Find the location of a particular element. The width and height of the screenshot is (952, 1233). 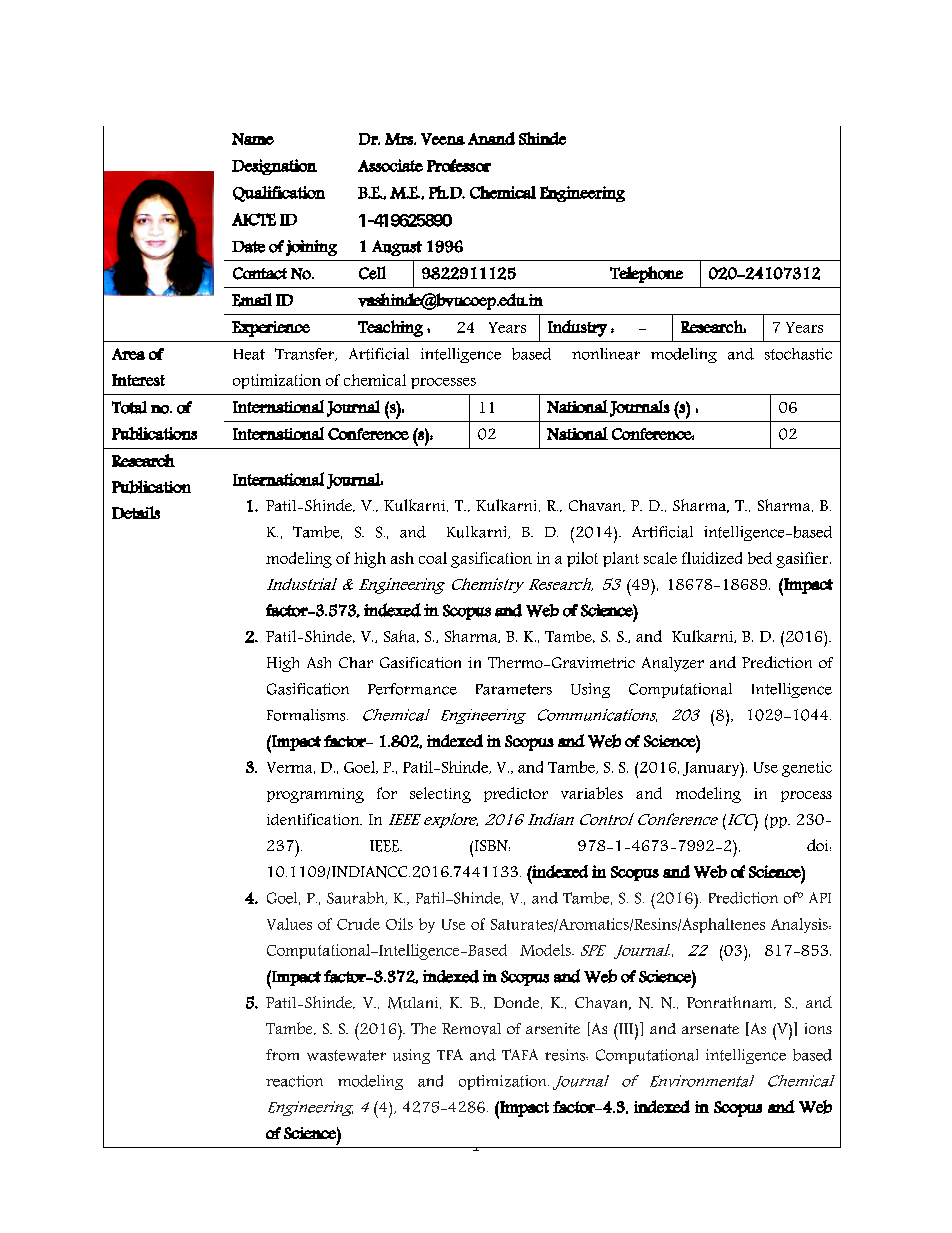

from is located at coordinates (282, 1055).
